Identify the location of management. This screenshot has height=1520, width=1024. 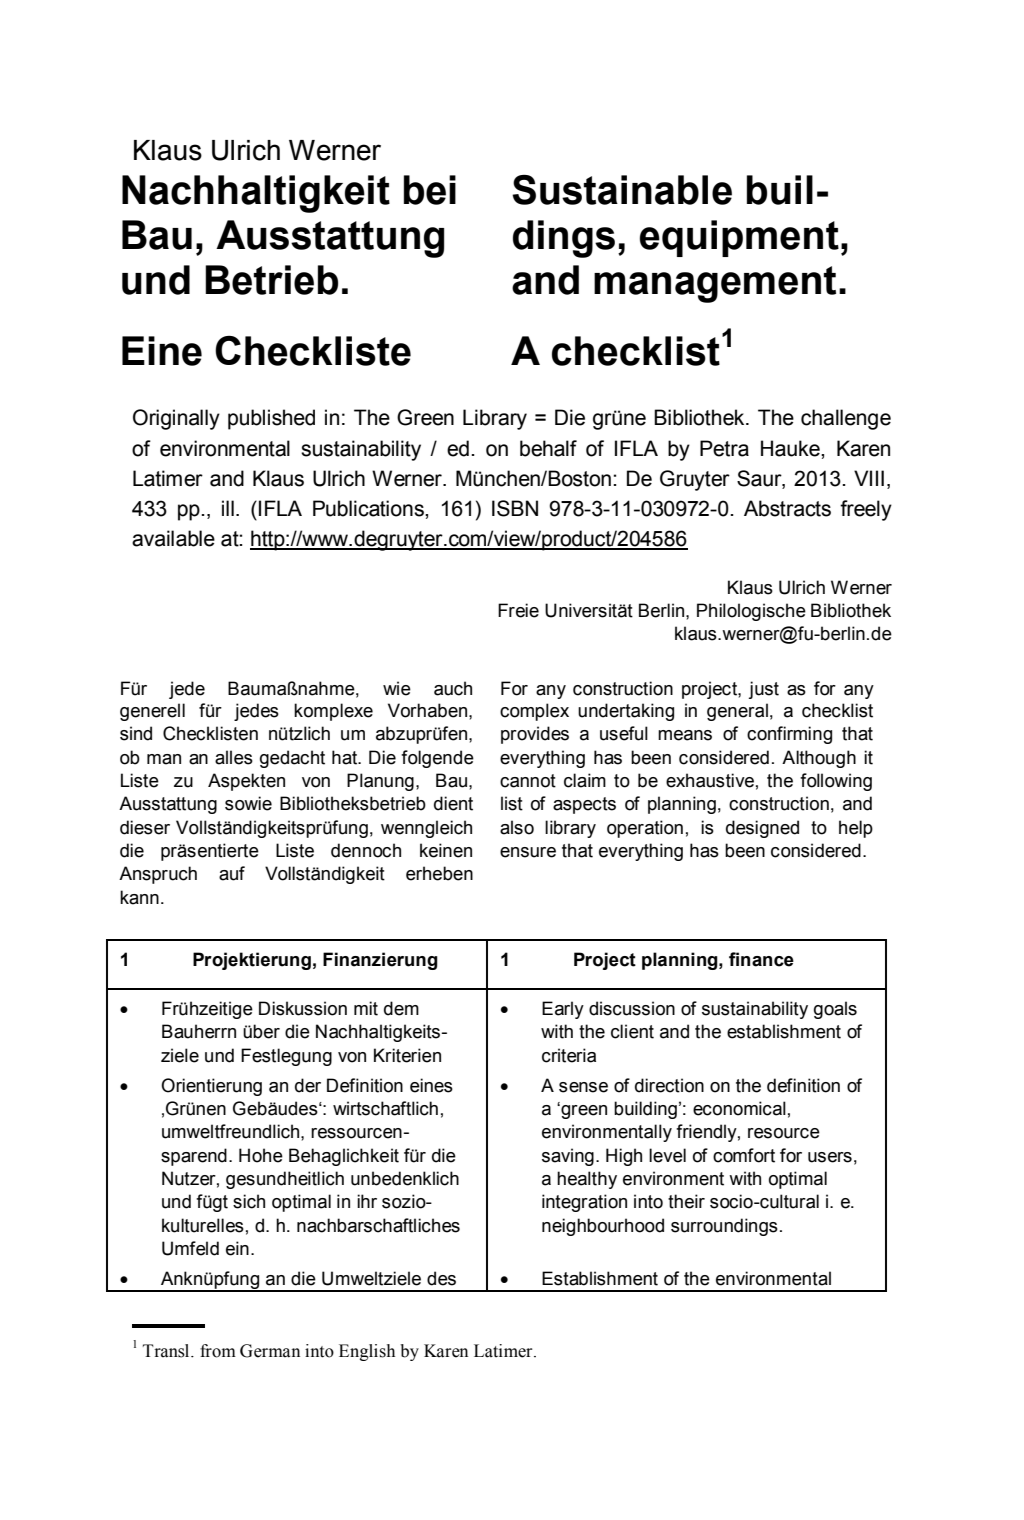
(715, 284).
